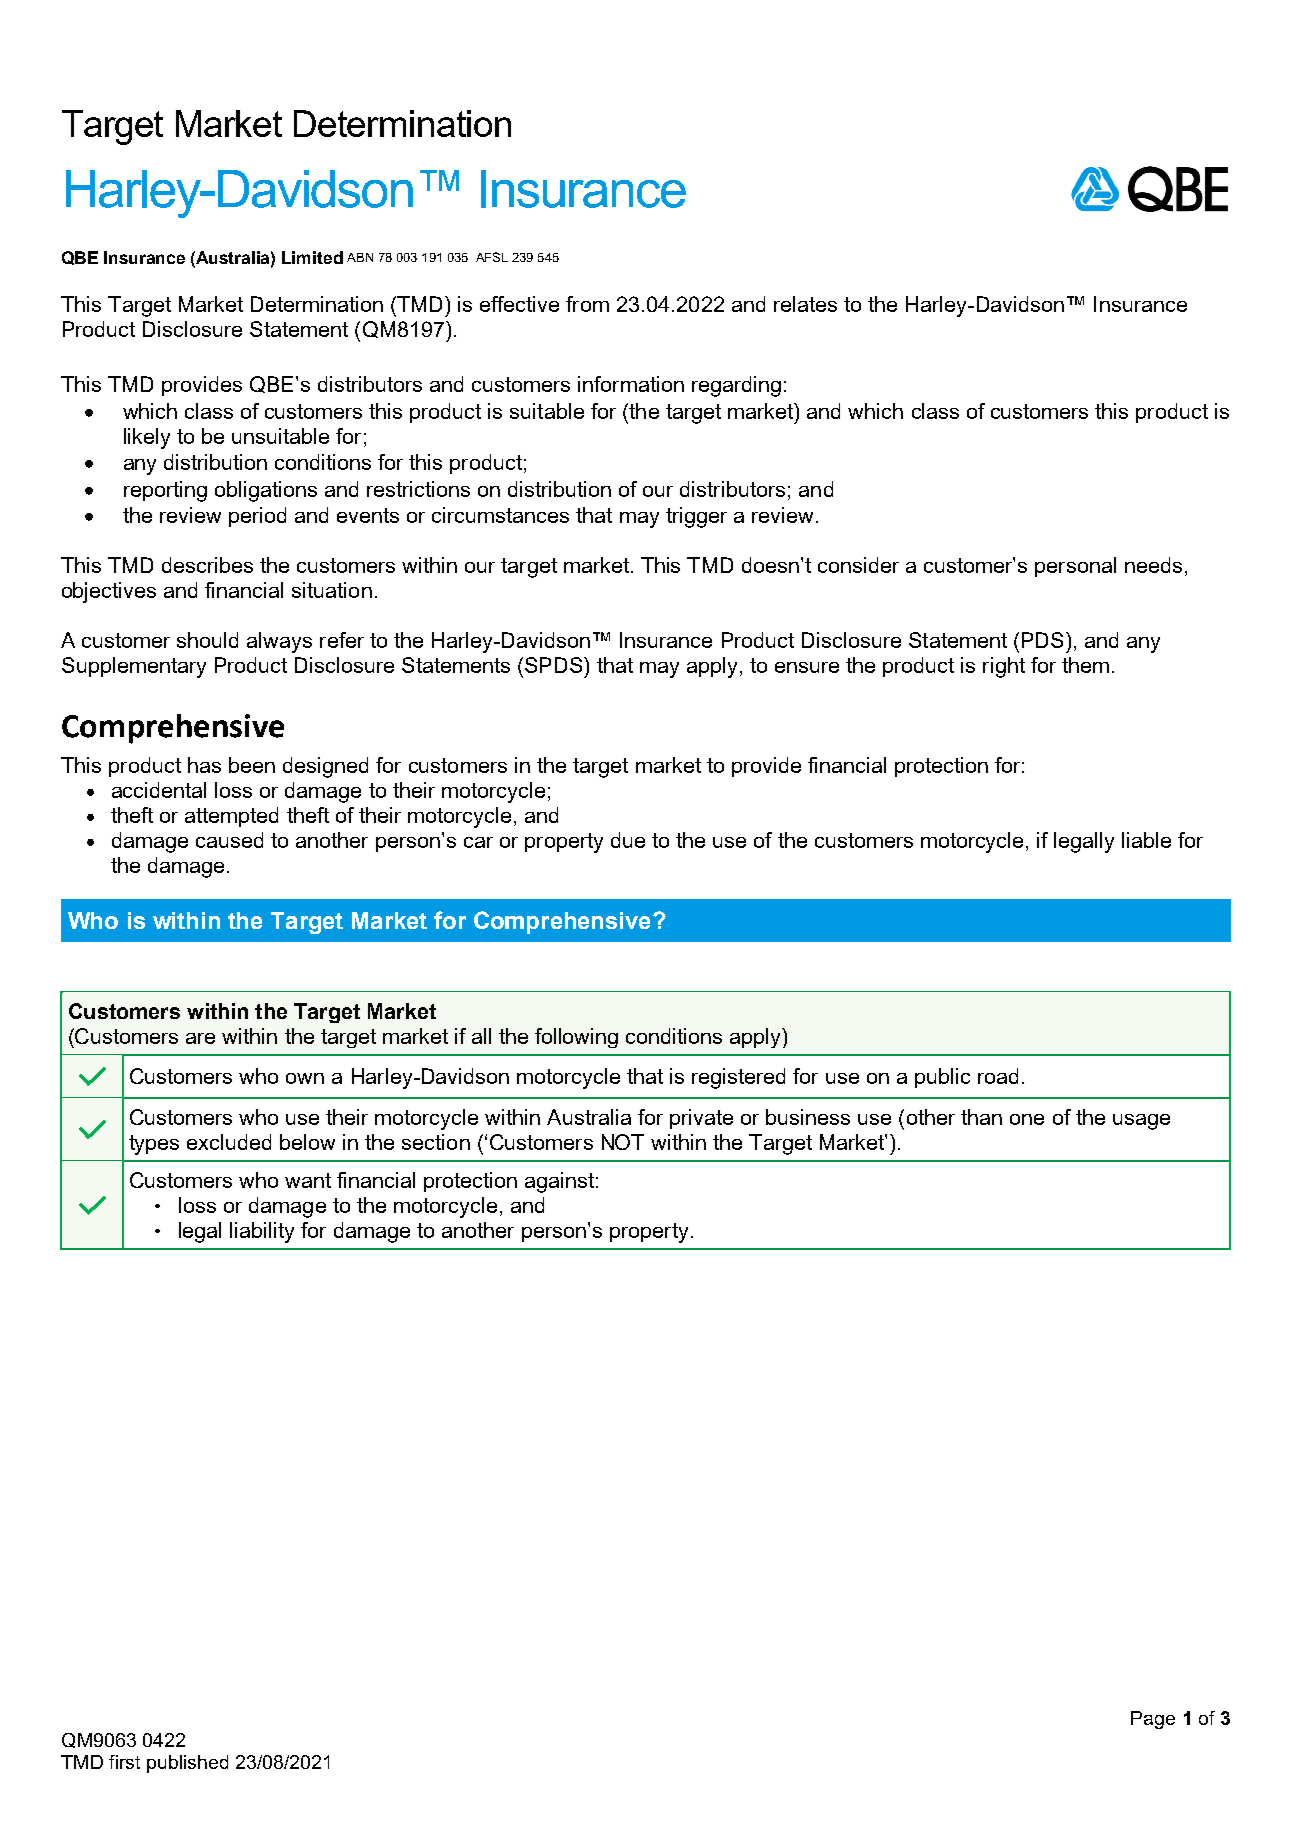 This page has width=1292, height=1827. What do you see at coordinates (576, 1038) in the page?
I see `following` at bounding box center [576, 1038].
